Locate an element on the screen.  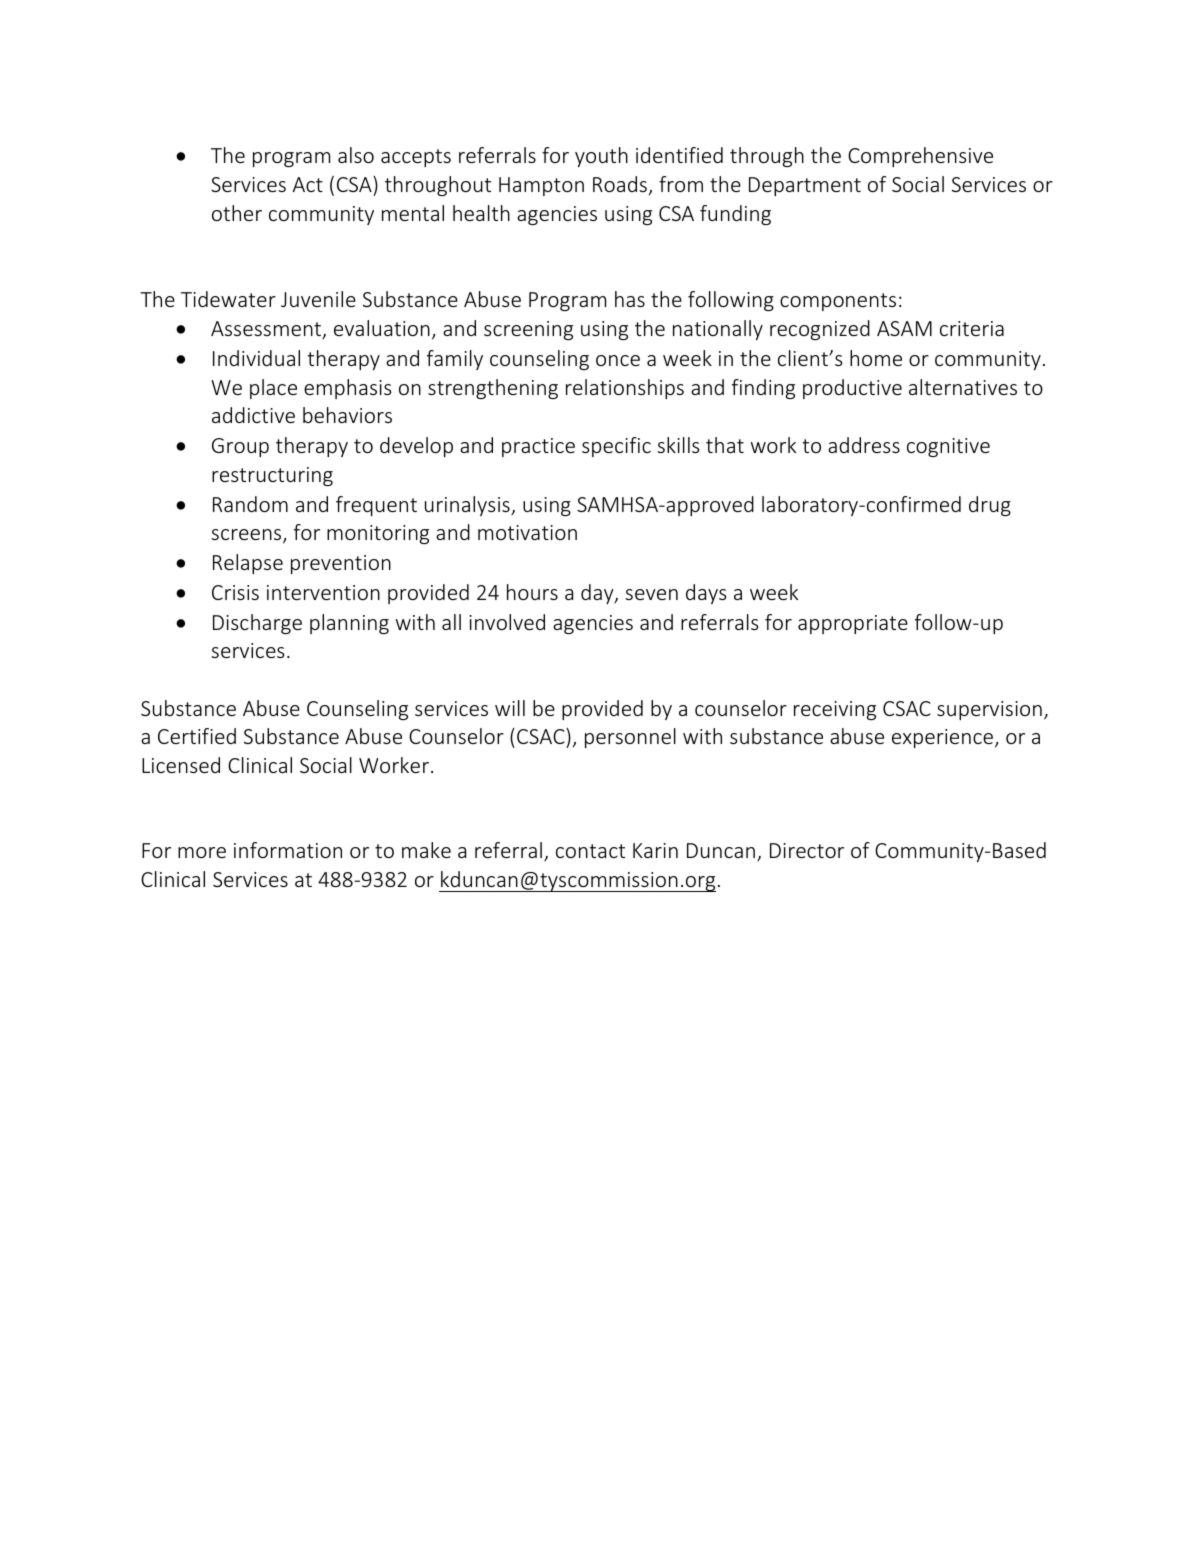
also is located at coordinates (356, 155).
